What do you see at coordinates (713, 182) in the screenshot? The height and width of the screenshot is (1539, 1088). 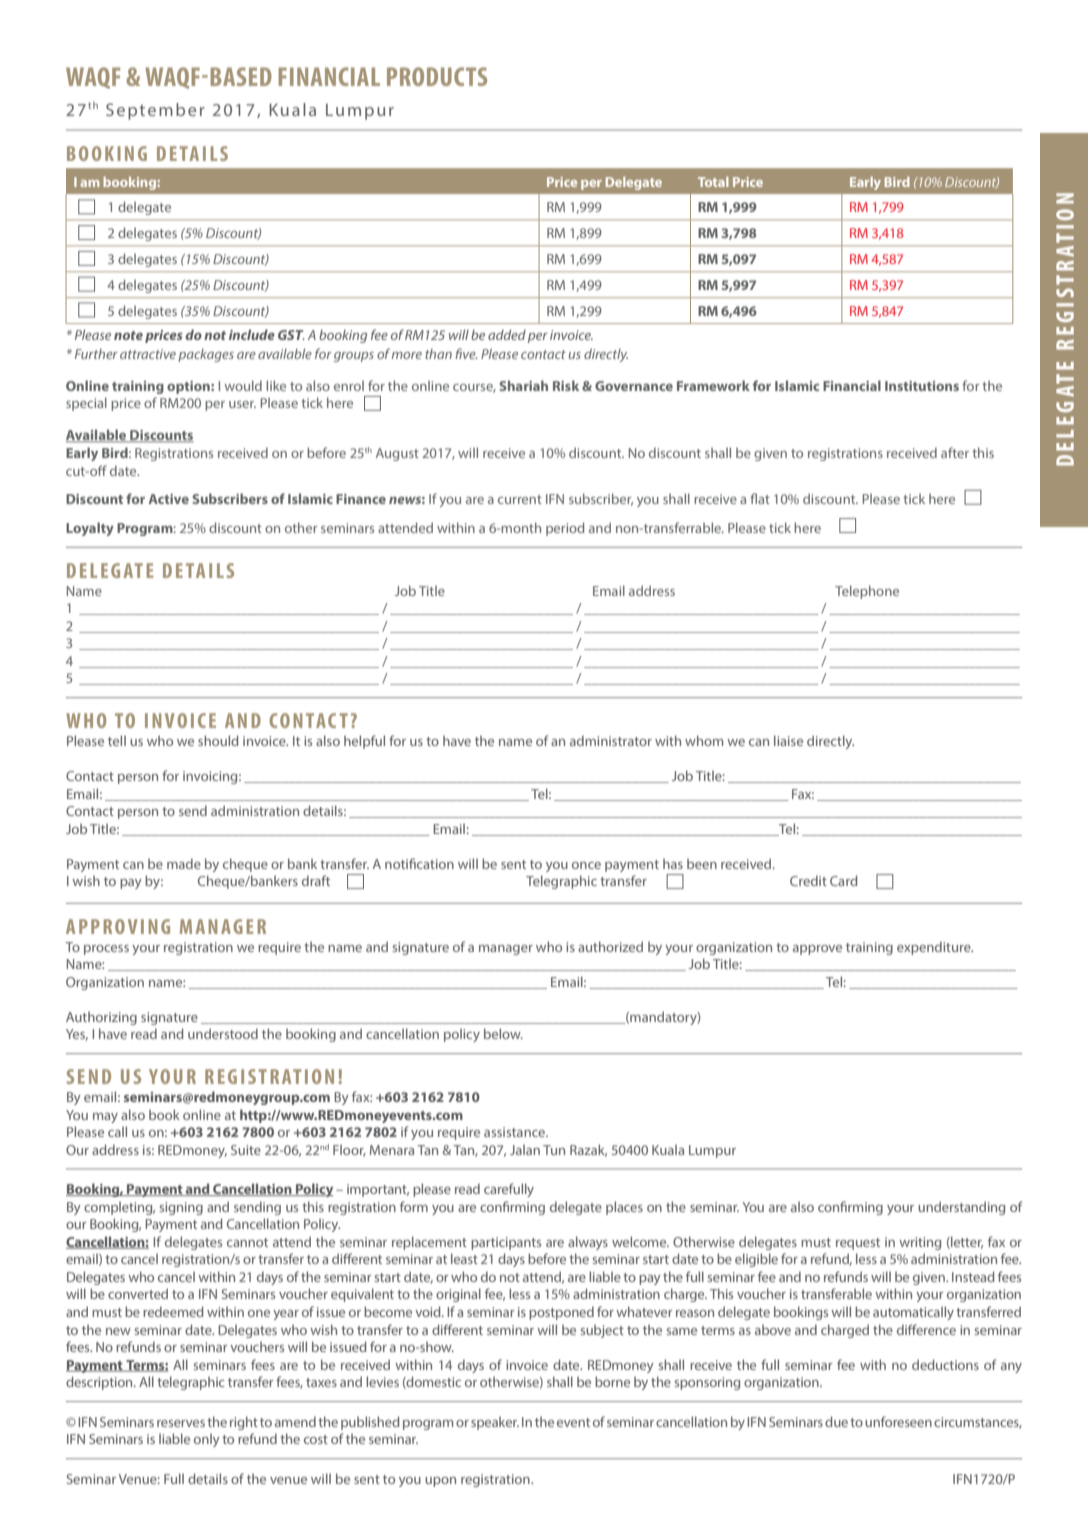 I see `Total` at bounding box center [713, 182].
